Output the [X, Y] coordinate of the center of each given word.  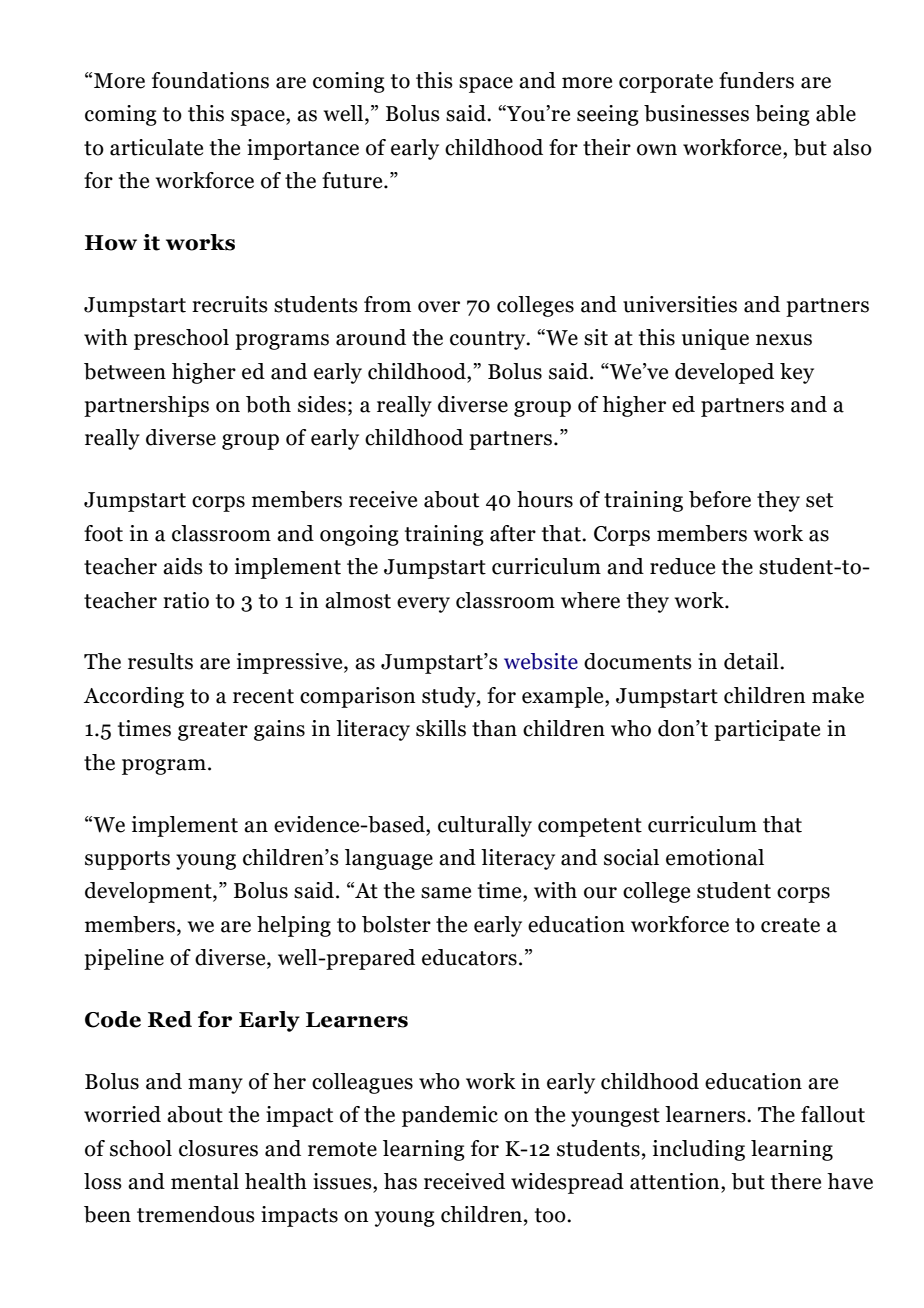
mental [205, 1181]
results [160, 661]
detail [752, 661]
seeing [608, 115]
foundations [210, 80]
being [782, 115]
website [541, 661]
